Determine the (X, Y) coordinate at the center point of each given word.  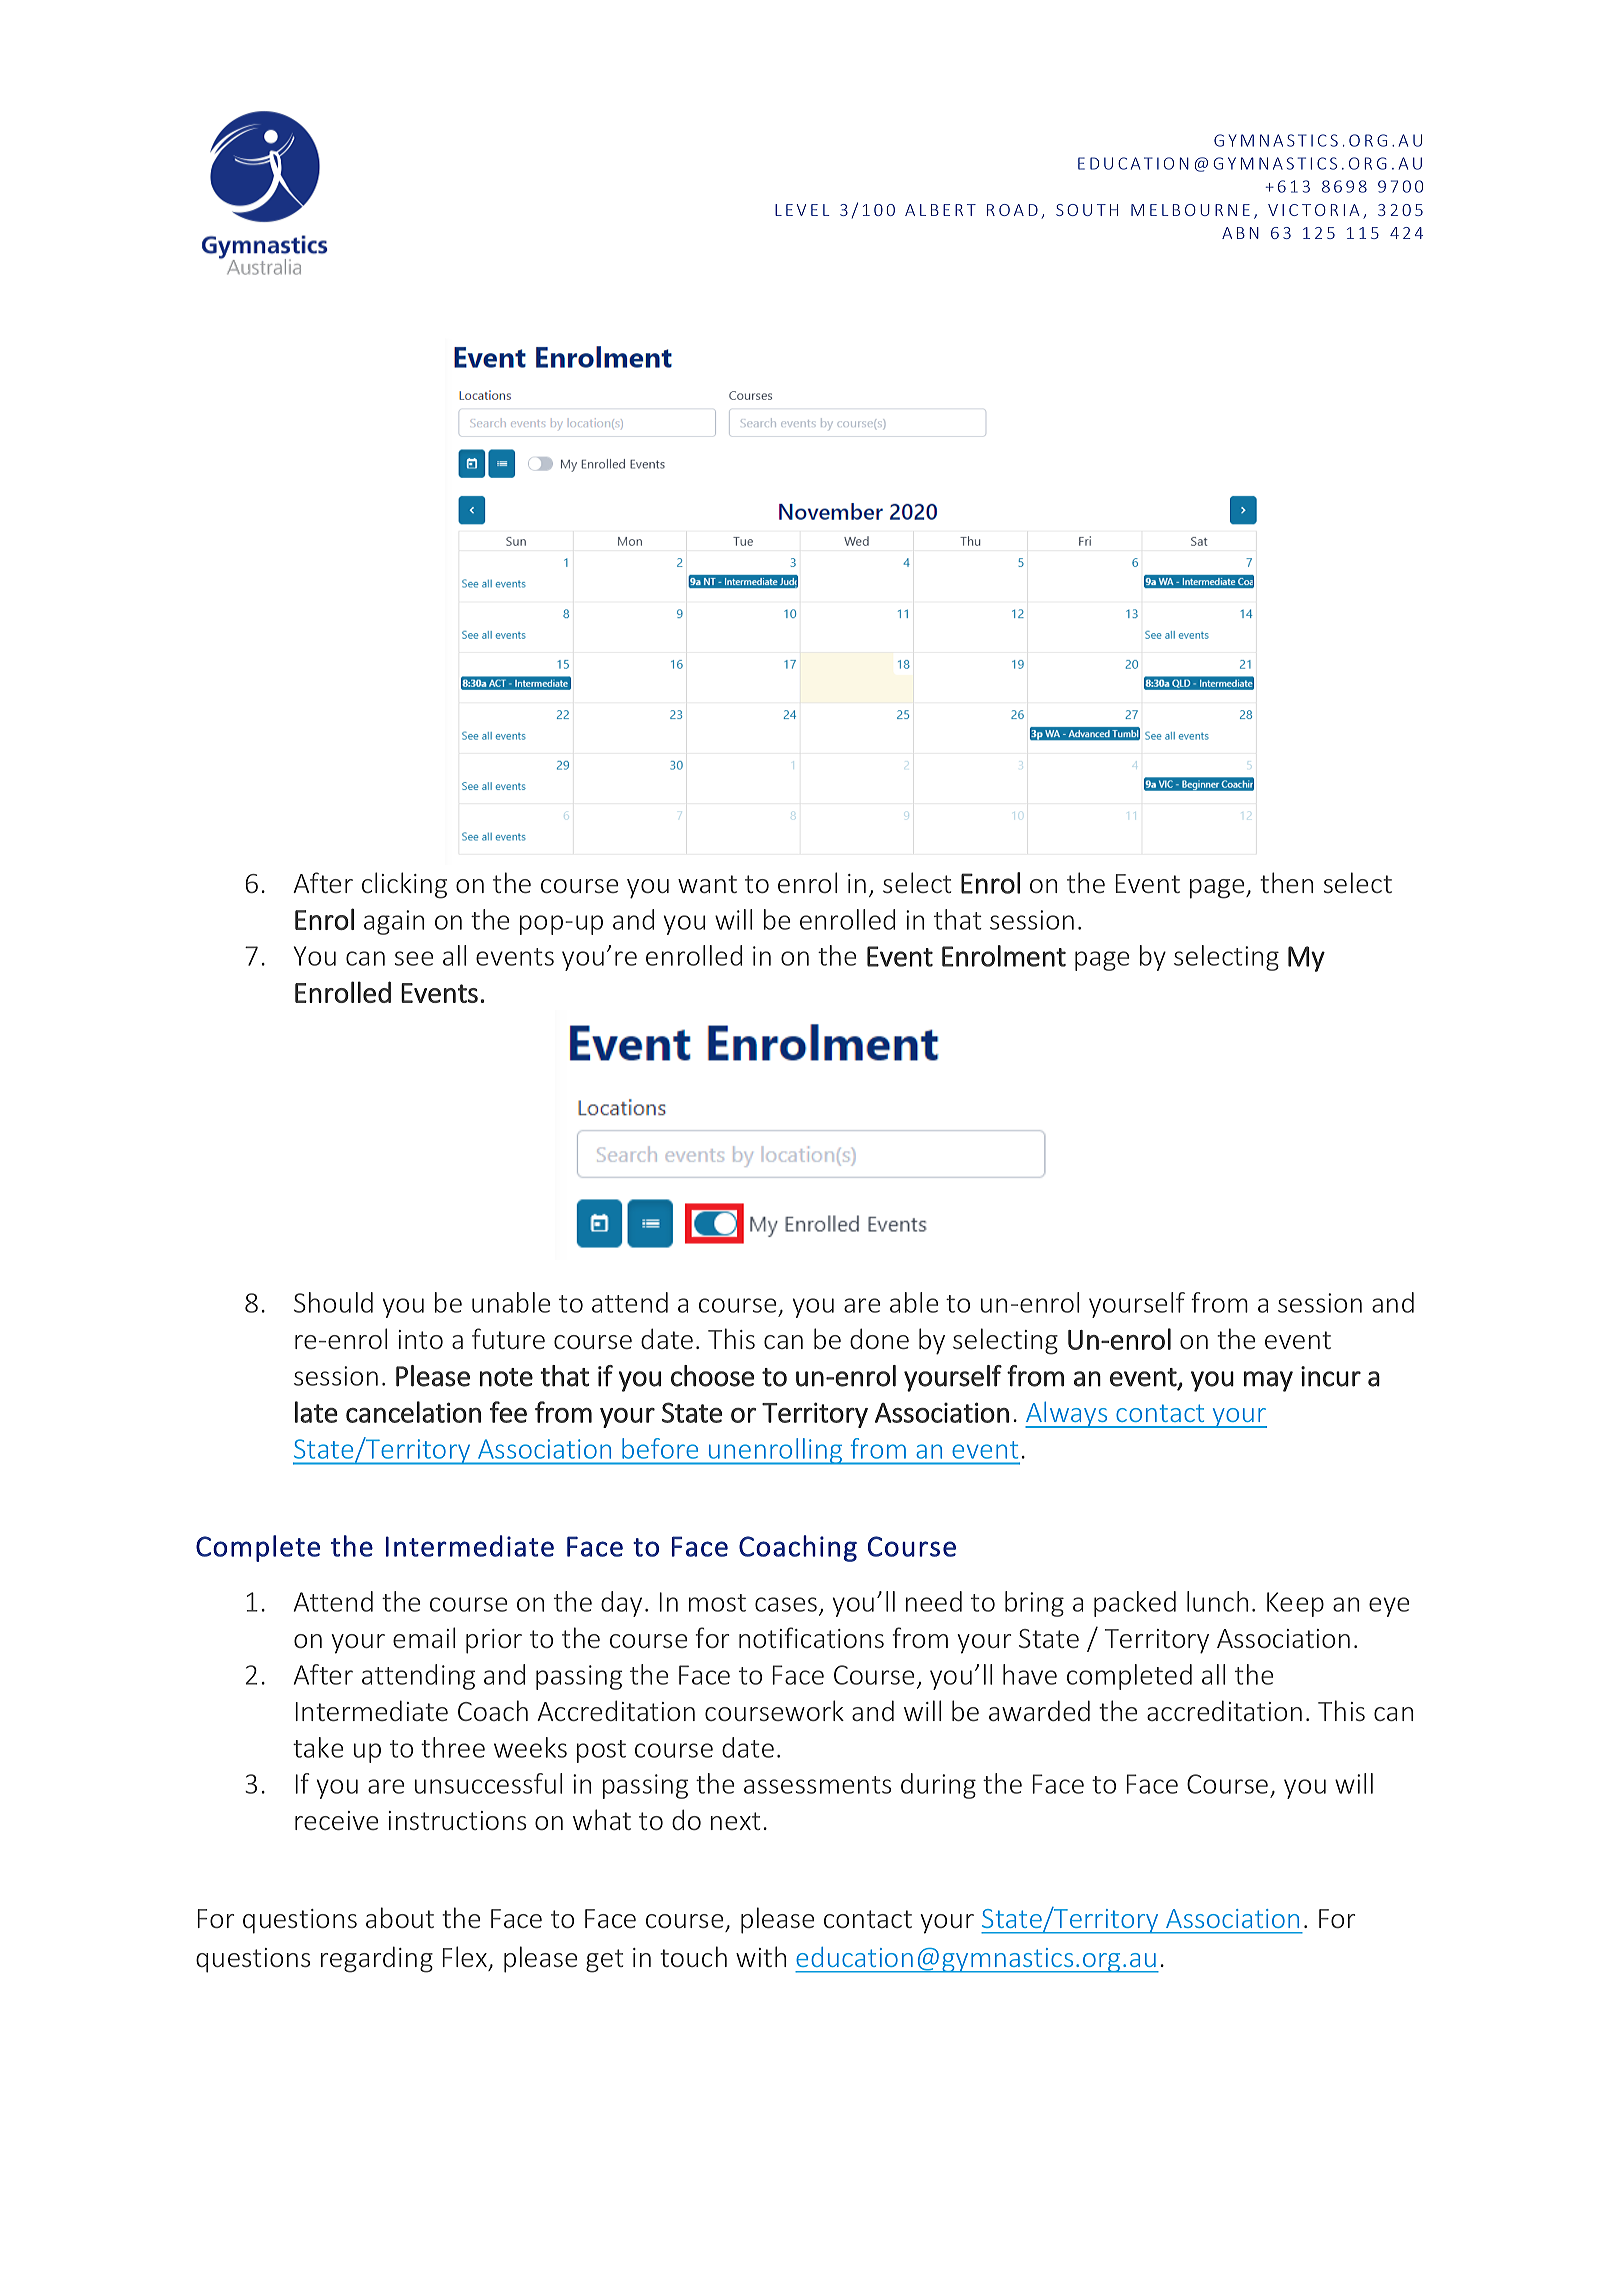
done (879, 1338)
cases (786, 1604)
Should (333, 1302)
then (1286, 882)
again (394, 922)
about (400, 1917)
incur (1331, 1376)
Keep (1295, 1604)
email (424, 1637)
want (707, 884)
